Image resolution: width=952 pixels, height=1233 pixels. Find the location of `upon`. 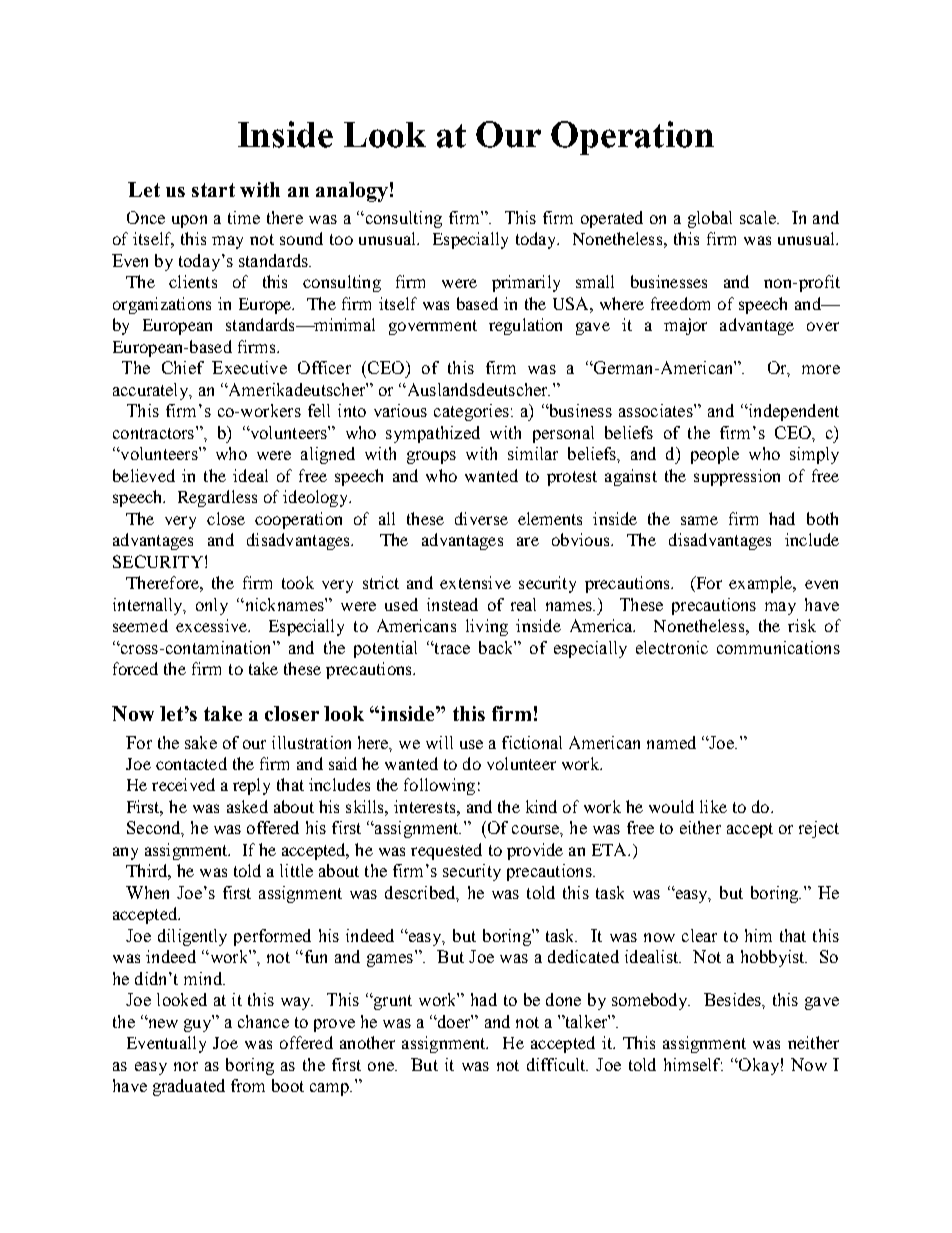

upon is located at coordinates (189, 221).
